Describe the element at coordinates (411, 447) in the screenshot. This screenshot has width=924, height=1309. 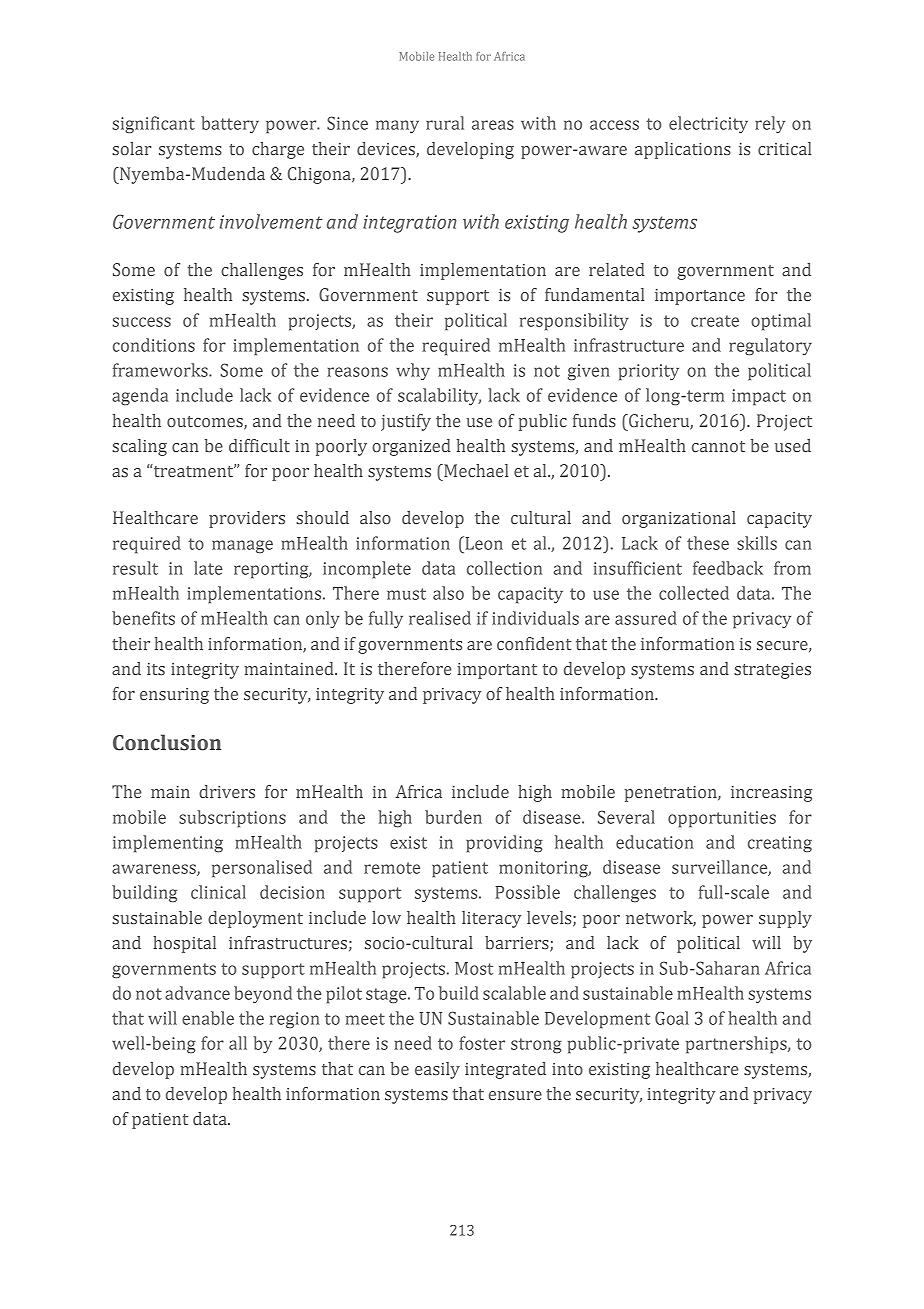
I see `organized` at that location.
